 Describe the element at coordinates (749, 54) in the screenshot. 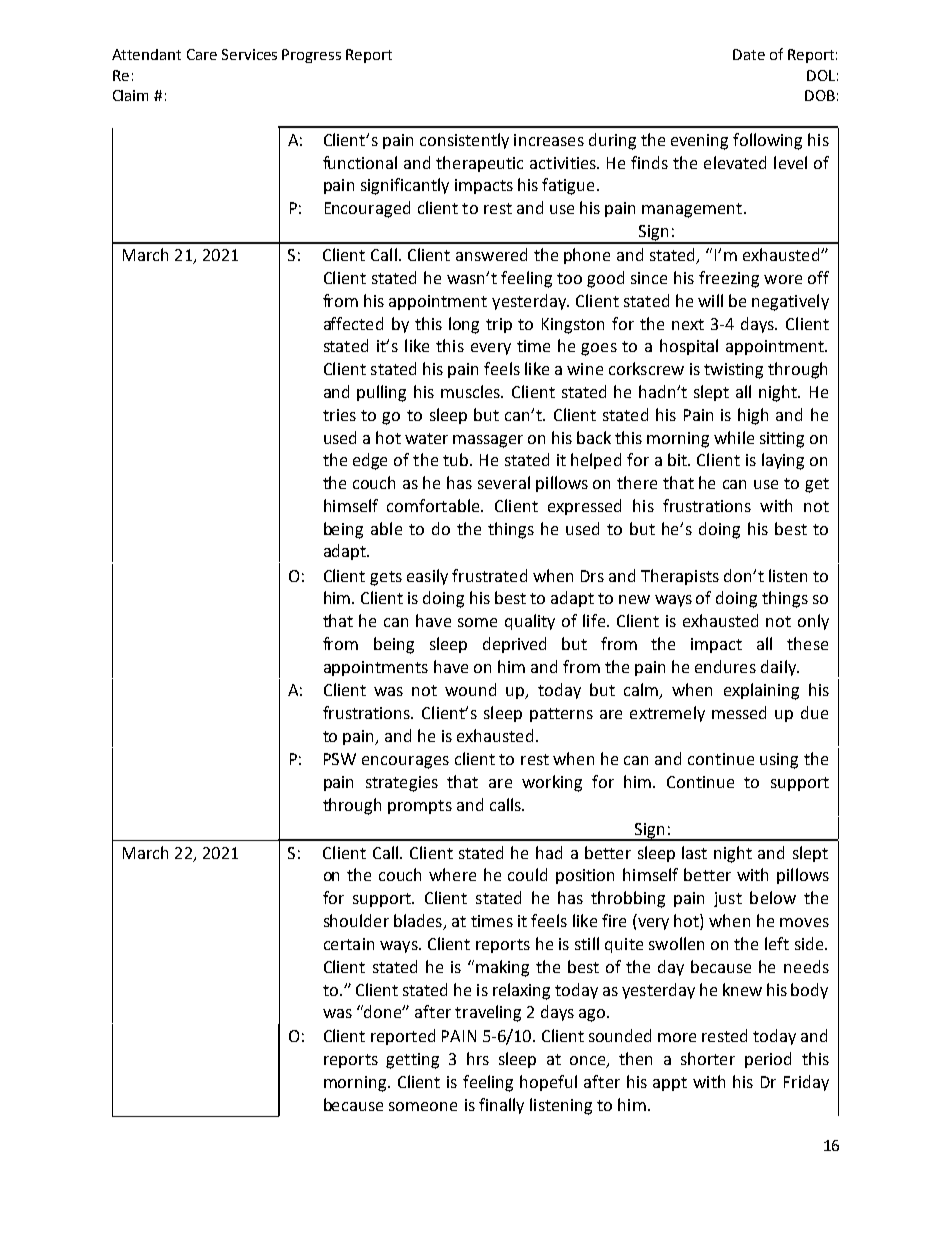

I see `Date` at that location.
